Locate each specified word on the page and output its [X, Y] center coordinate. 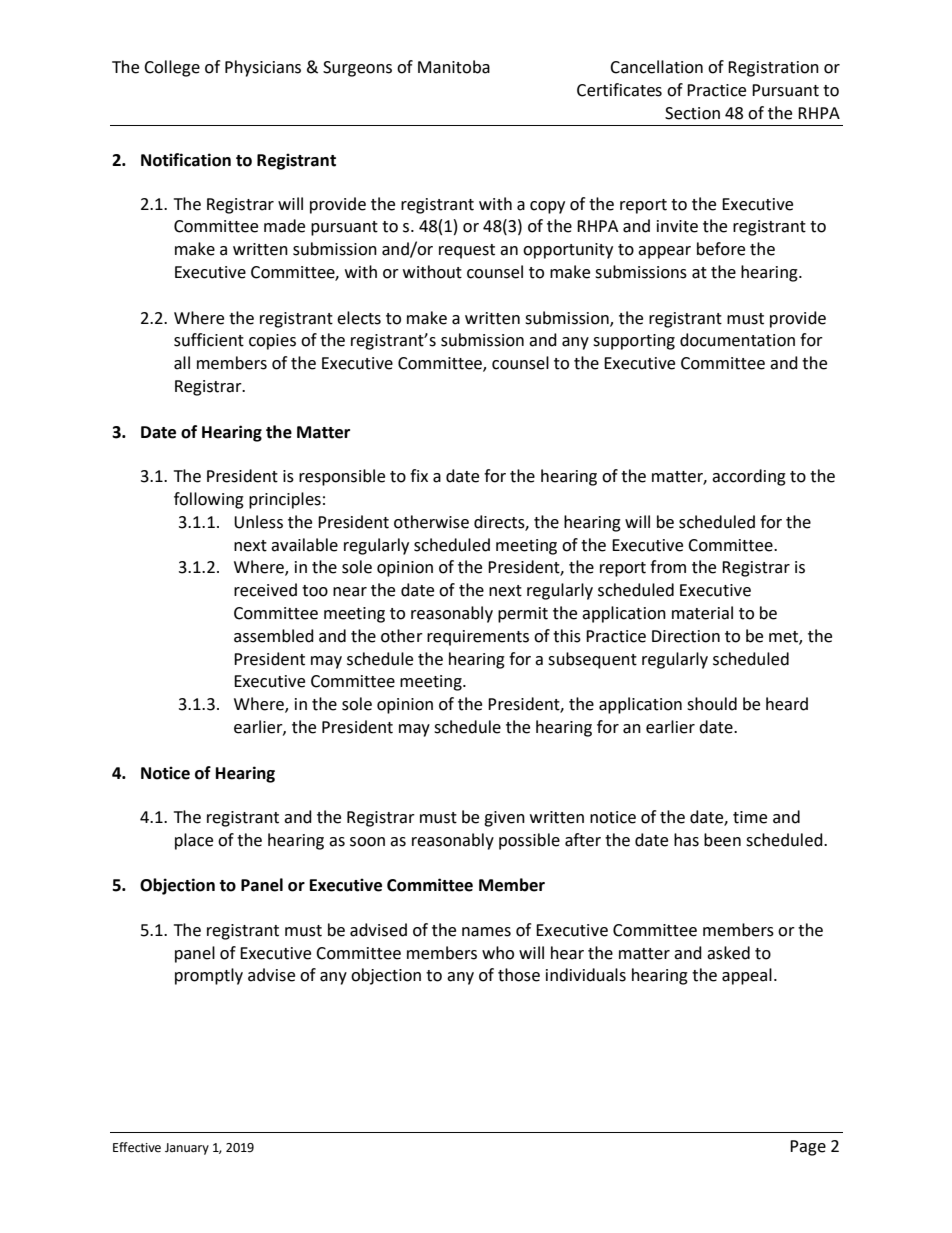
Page [808, 1148]
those [519, 975]
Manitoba [454, 67]
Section [692, 113]
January [187, 1149]
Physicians [263, 68]
